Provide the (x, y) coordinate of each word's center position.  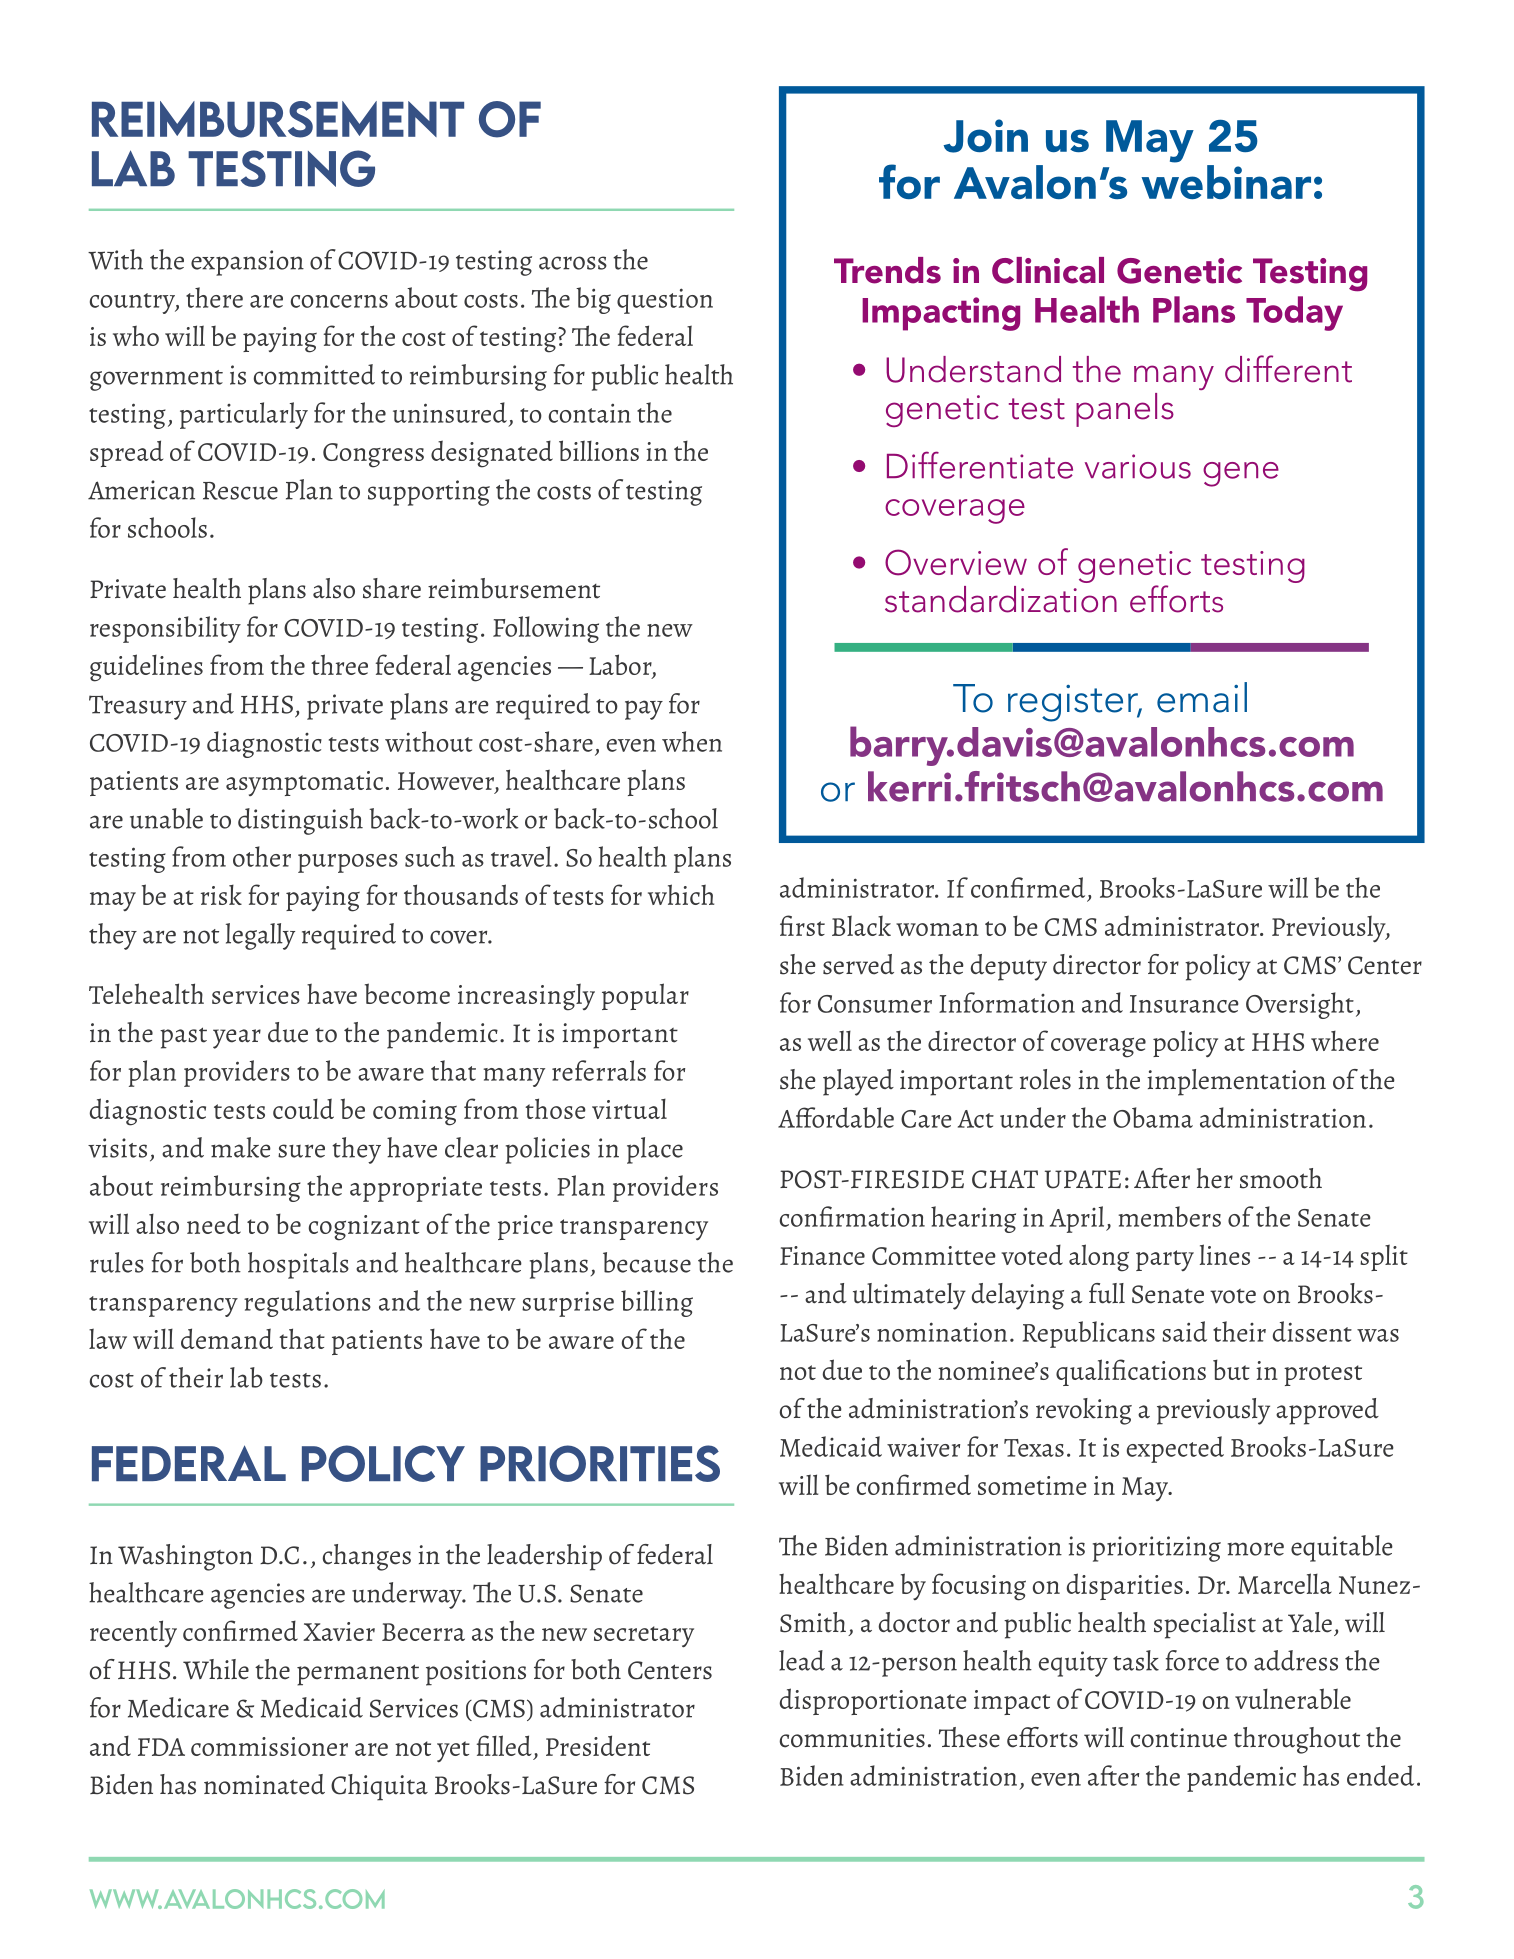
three (339, 664)
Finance (822, 1255)
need (214, 1223)
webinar (1226, 182)
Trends (887, 270)
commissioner (269, 1746)
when (692, 741)
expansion (247, 263)
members (1169, 1216)
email (1202, 697)
